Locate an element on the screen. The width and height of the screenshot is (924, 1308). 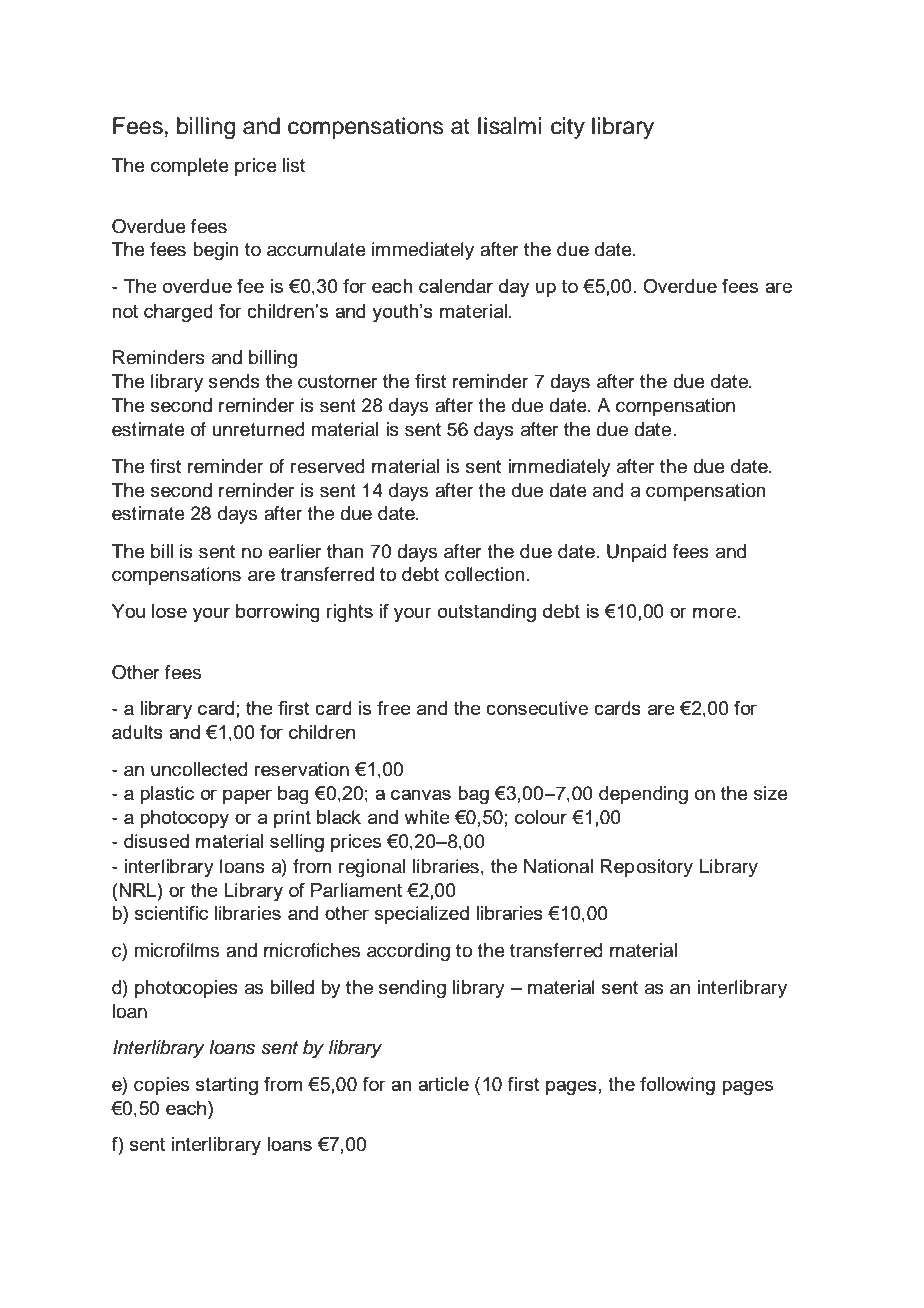
article is located at coordinates (443, 1084).
